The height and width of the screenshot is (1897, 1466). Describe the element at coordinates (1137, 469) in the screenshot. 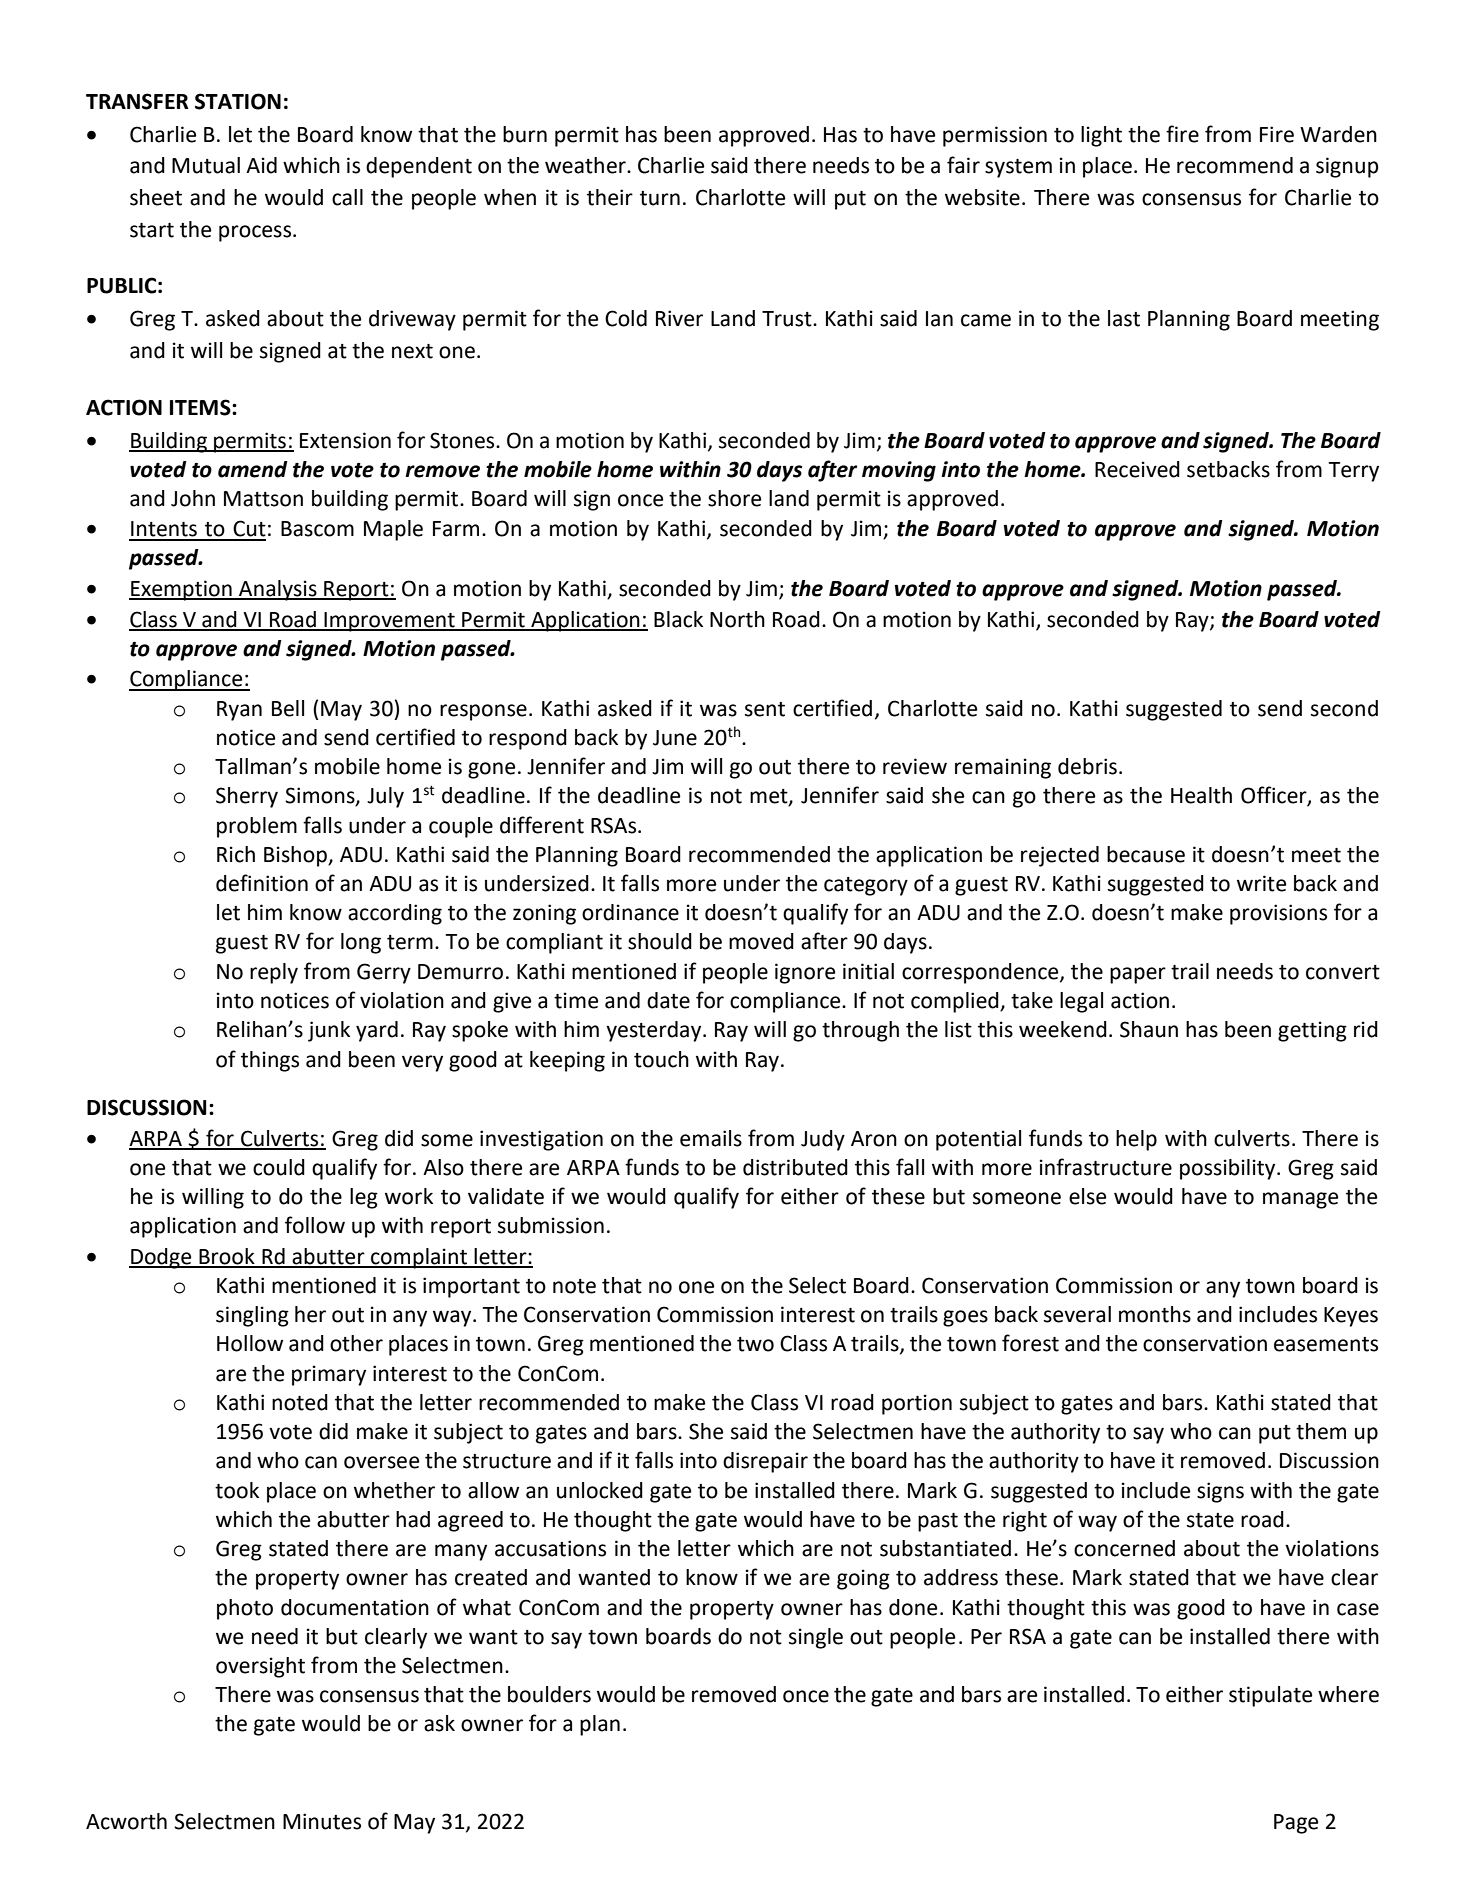

I see `Received` at that location.
